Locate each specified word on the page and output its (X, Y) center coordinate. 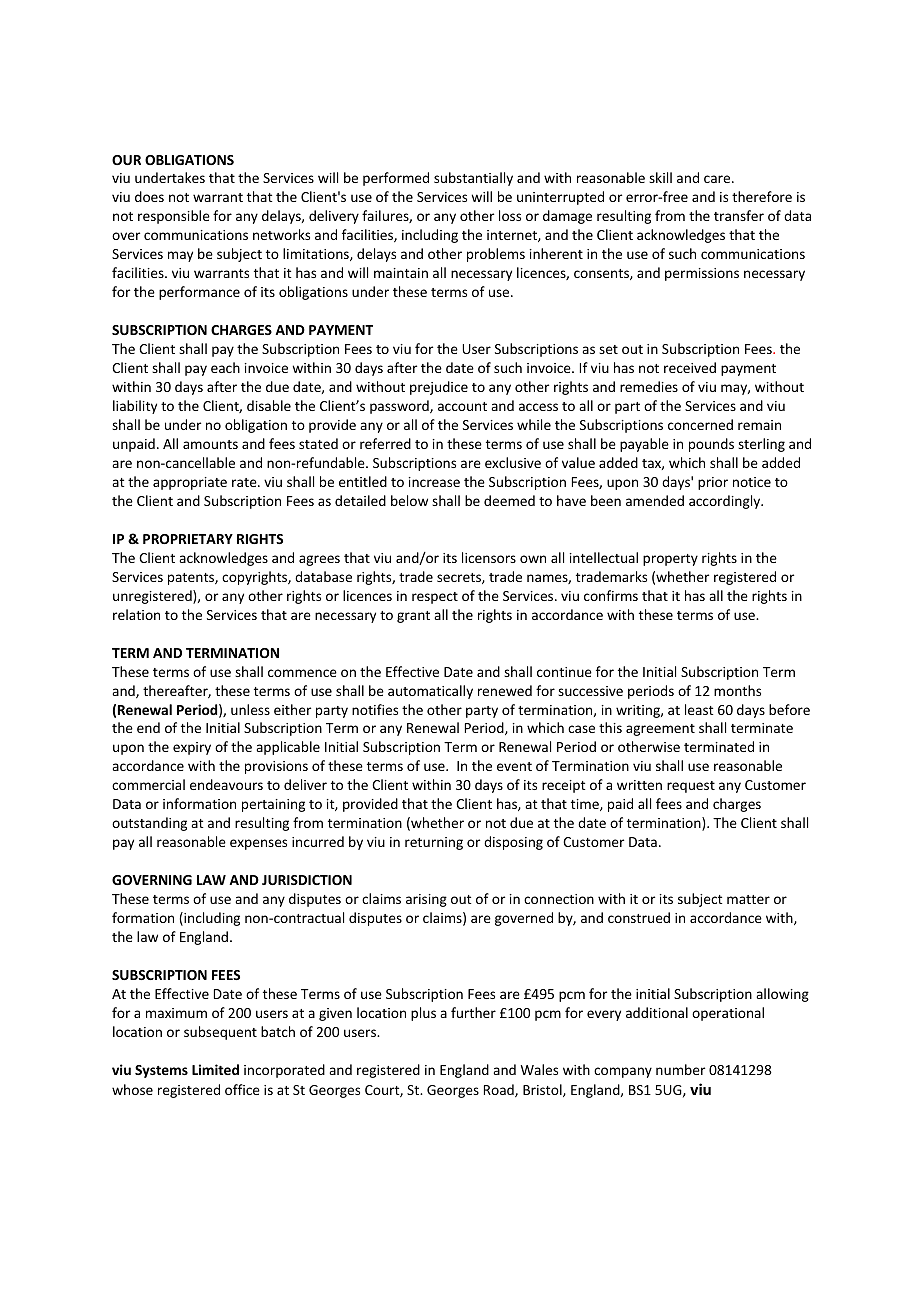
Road (500, 1090)
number (680, 1069)
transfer (739, 215)
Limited (215, 1069)
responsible (174, 217)
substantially (473, 179)
